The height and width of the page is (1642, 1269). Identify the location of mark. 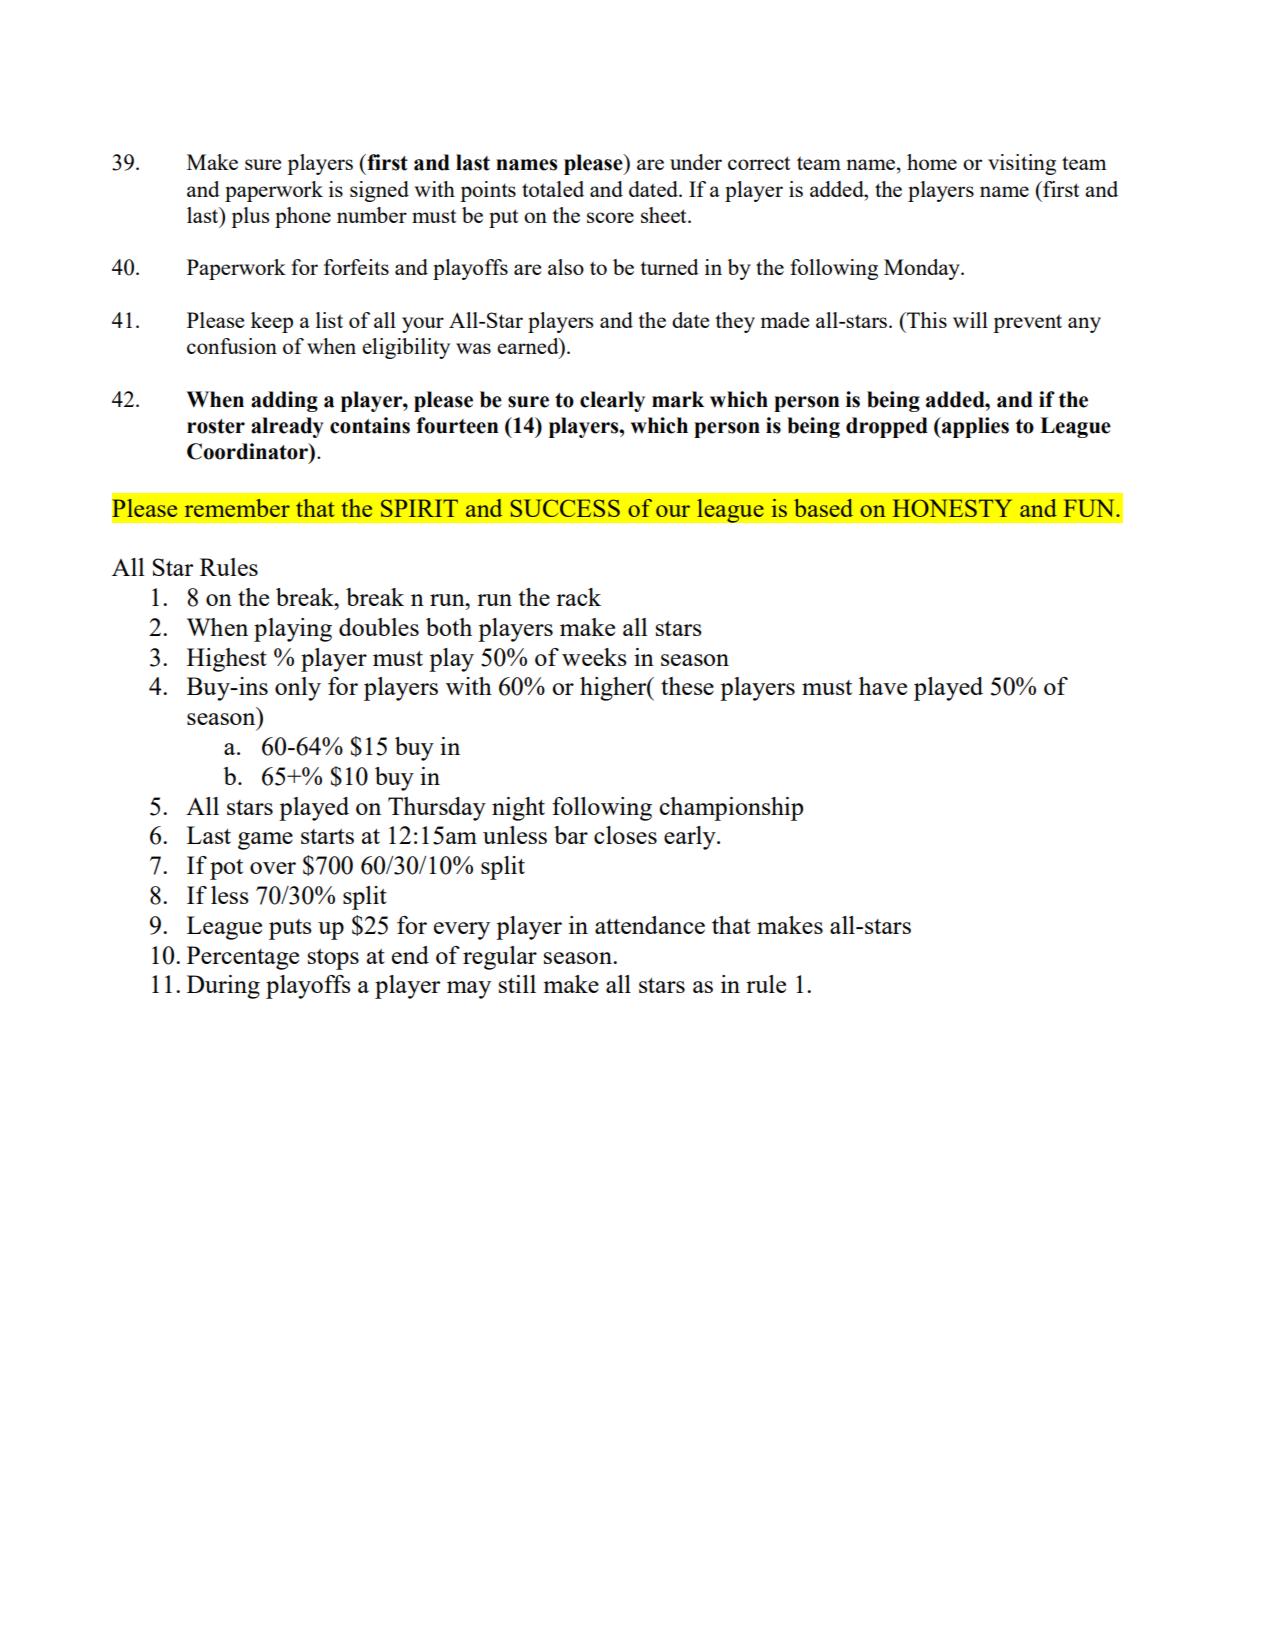
(678, 399).
